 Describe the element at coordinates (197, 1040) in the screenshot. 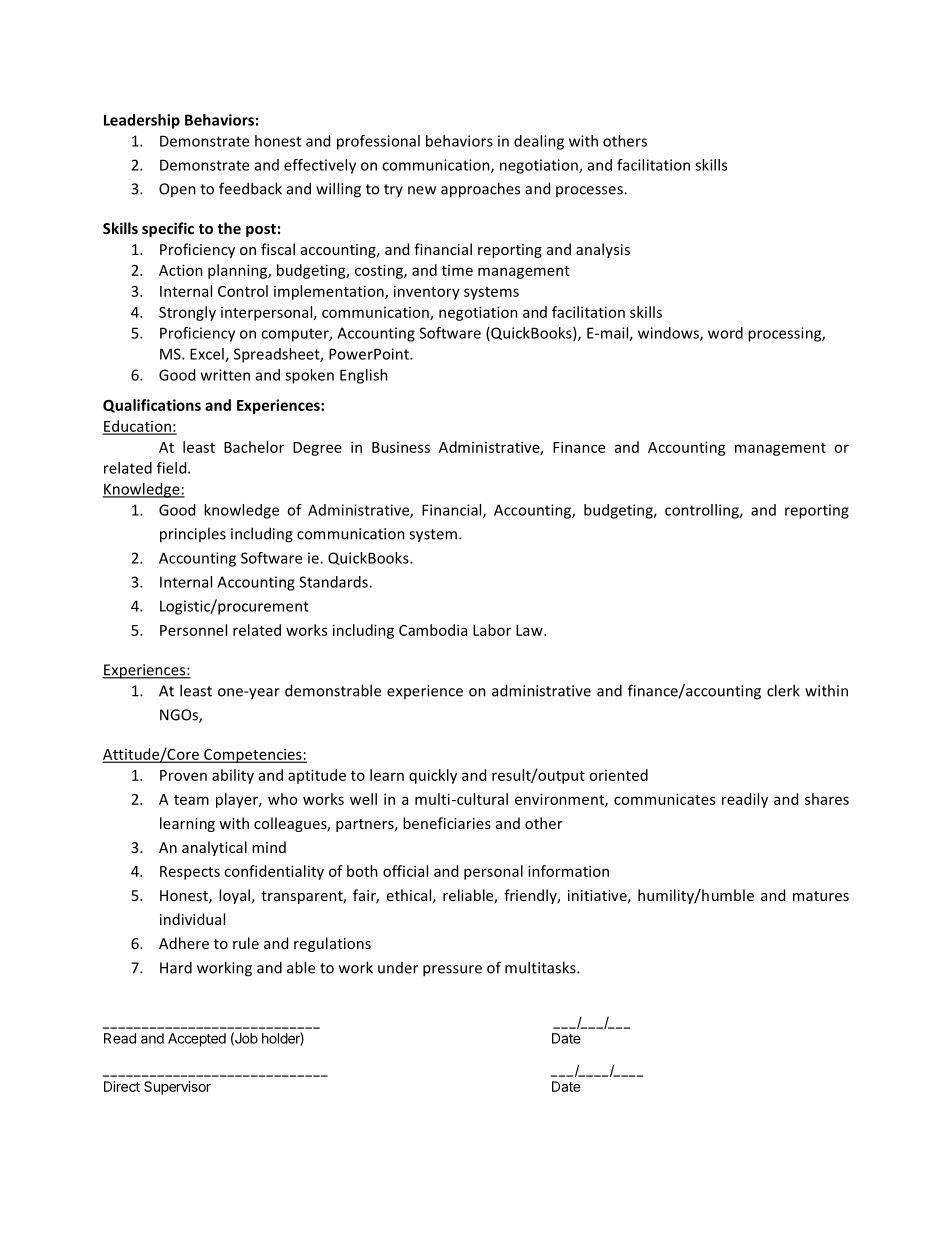

I see `Accepted` at that location.
